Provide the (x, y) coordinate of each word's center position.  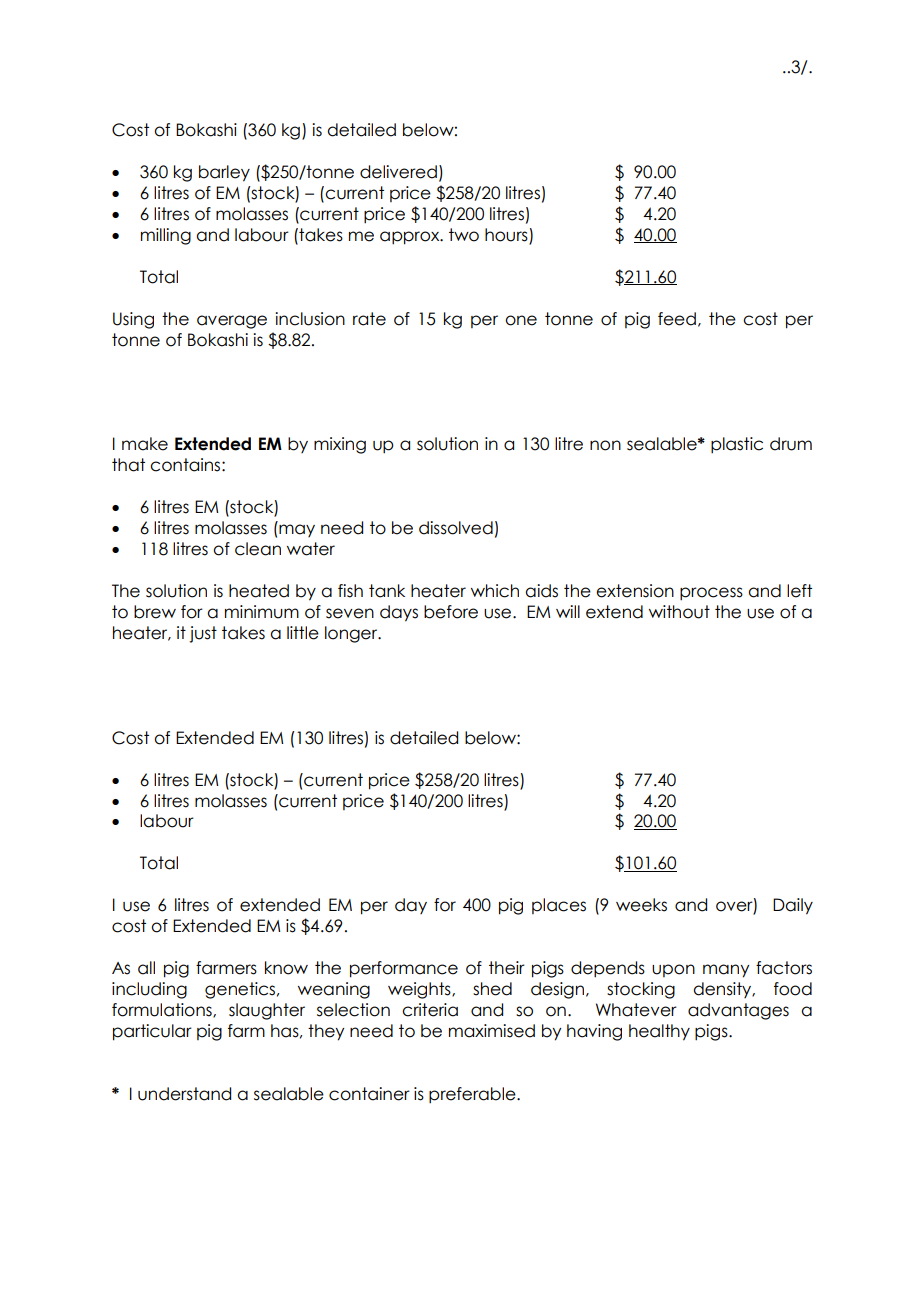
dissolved (456, 528)
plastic (737, 445)
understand (184, 1094)
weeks (641, 905)
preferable (473, 1095)
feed (677, 319)
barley (224, 173)
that (128, 465)
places (559, 906)
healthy (659, 1032)
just (203, 634)
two (464, 235)
